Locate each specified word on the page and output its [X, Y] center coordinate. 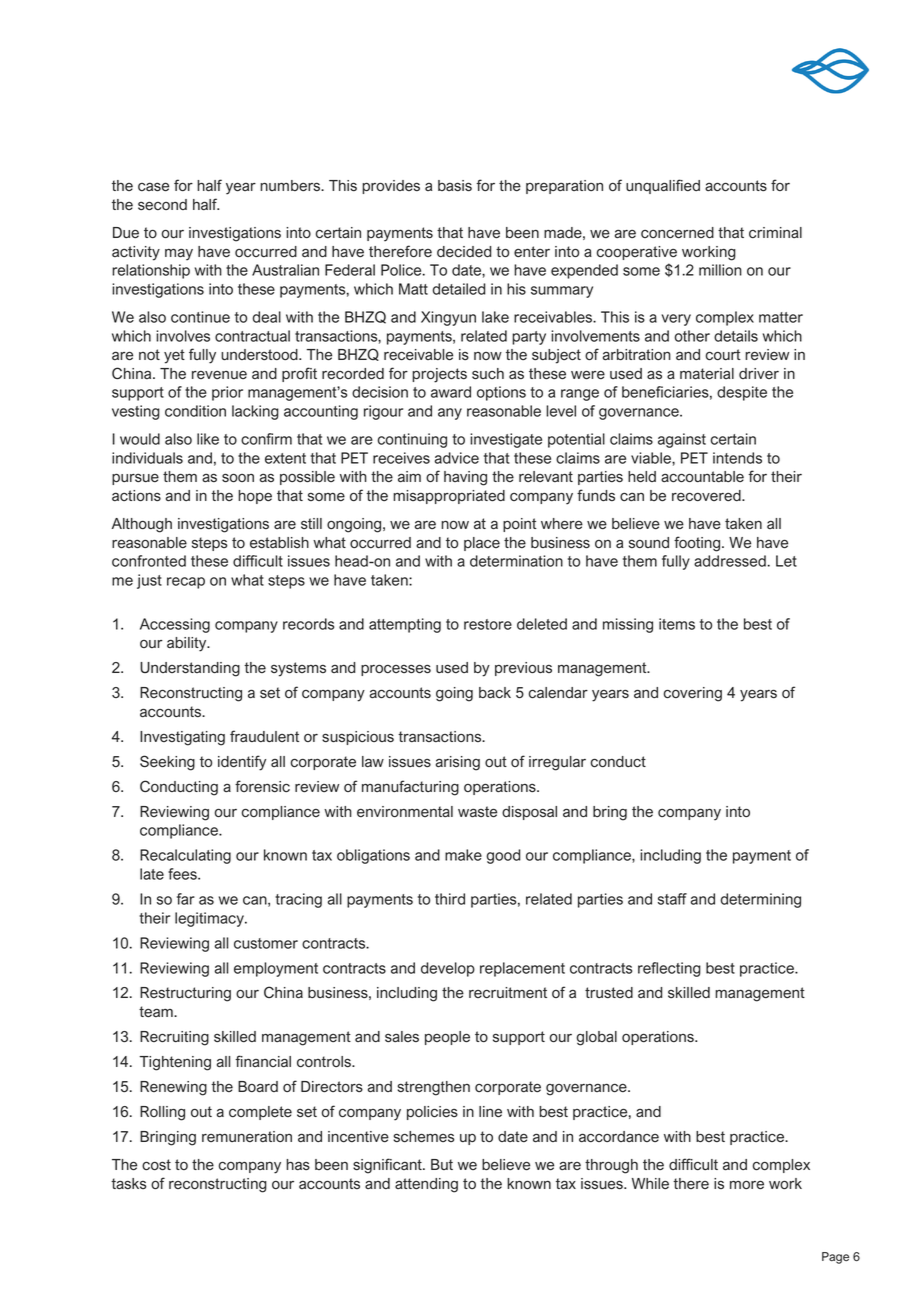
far [186, 899]
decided [464, 252]
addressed [730, 561]
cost [156, 1165]
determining [760, 900]
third [450, 899]
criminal [775, 233]
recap [186, 583]
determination [516, 561]
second [162, 205]
